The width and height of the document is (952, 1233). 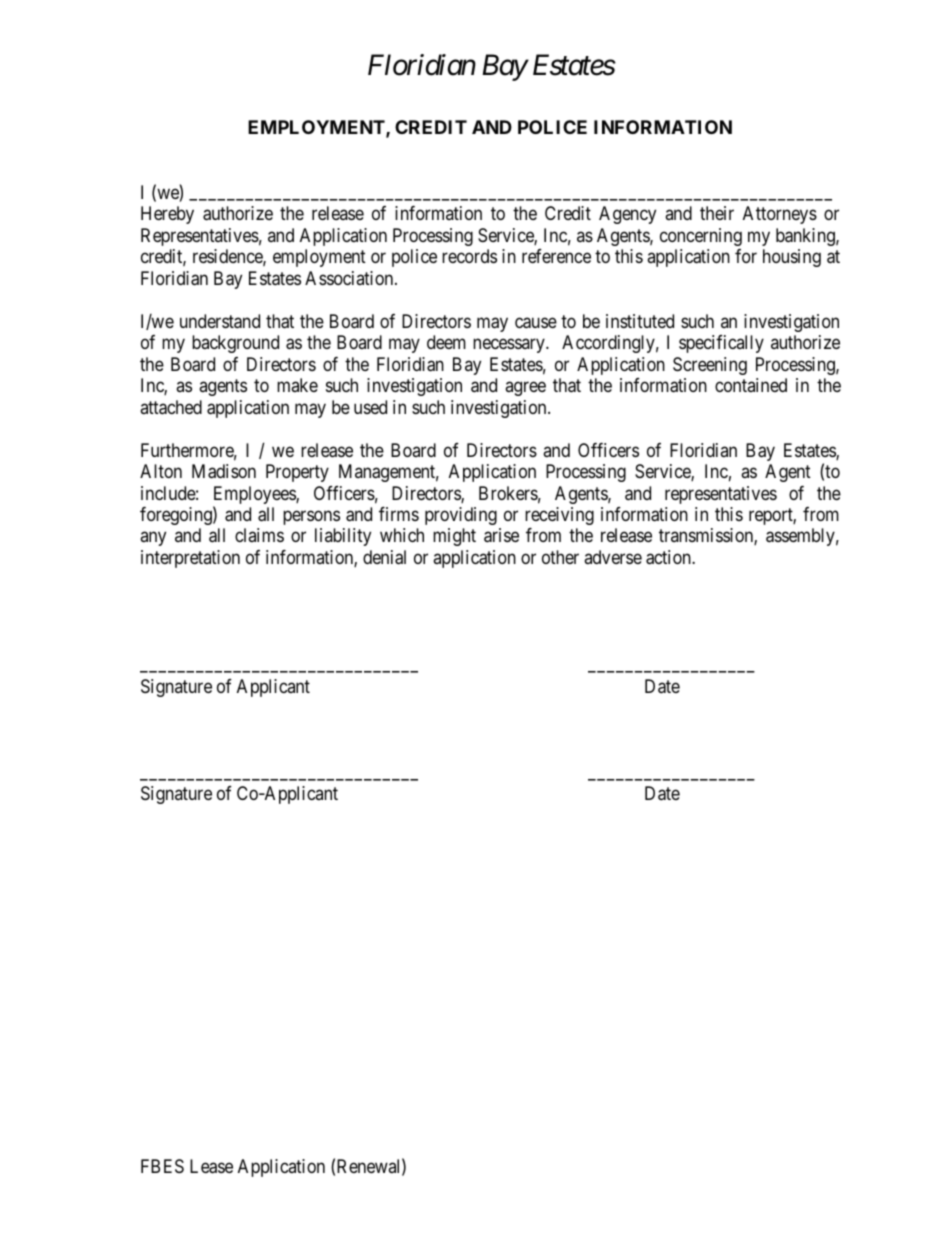 What do you see at coordinates (717, 213) in the document?
I see `their` at bounding box center [717, 213].
